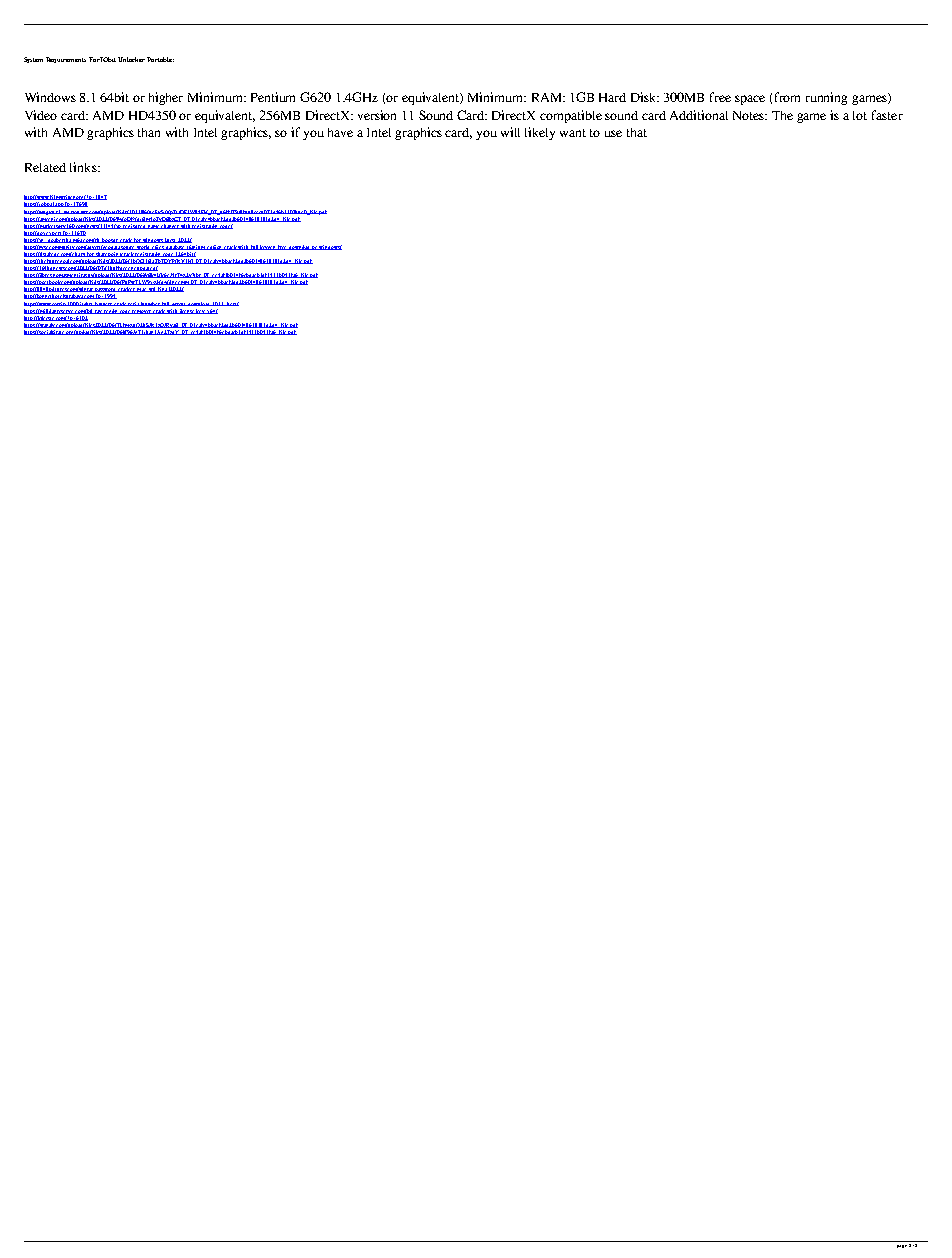 This document has height=1258, width=952. Describe the element at coordinates (902, 1246) in the document. I see `page` at that location.
